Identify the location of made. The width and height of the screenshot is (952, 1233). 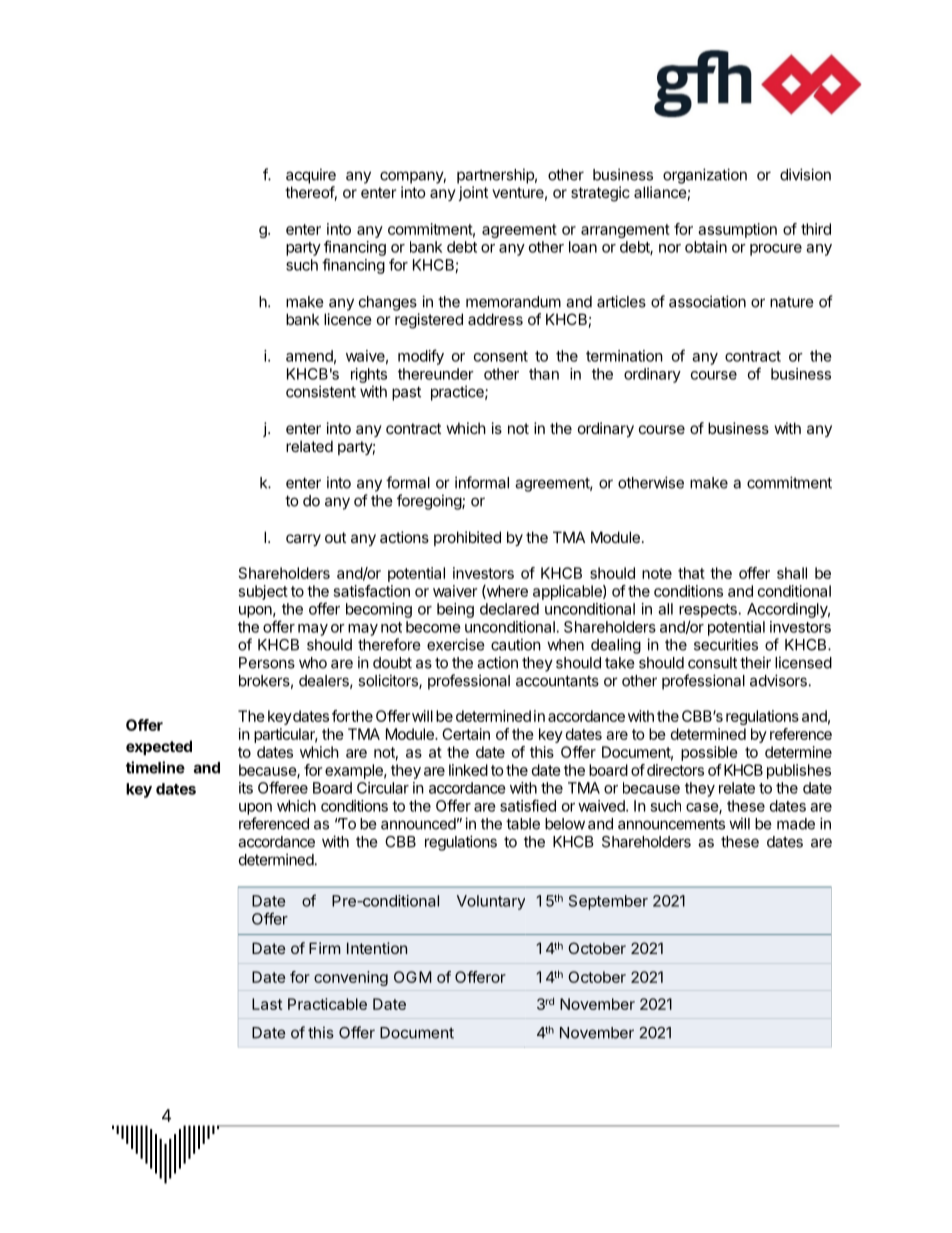
(796, 824).
